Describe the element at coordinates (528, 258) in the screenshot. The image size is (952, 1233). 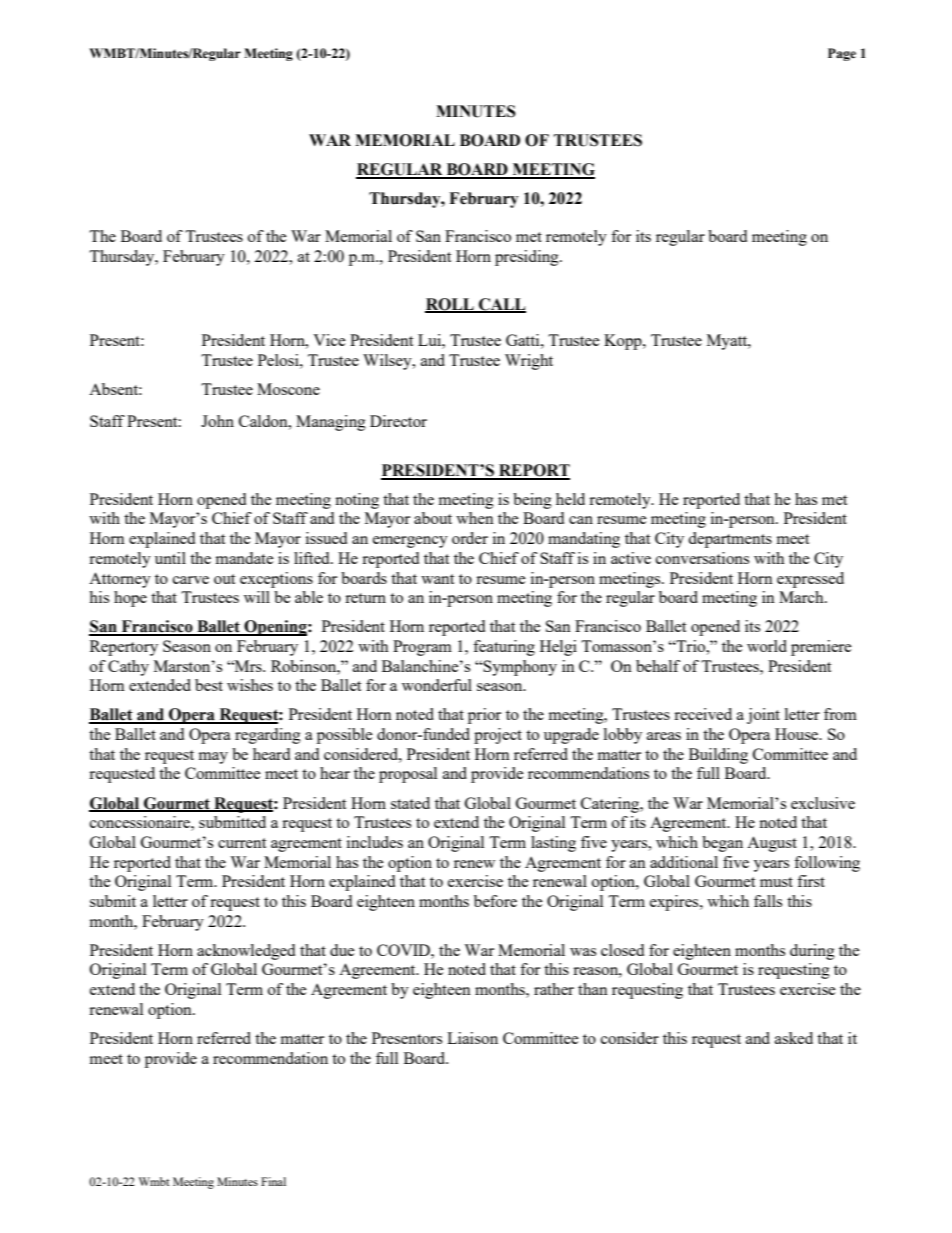
I see `presiding` at that location.
